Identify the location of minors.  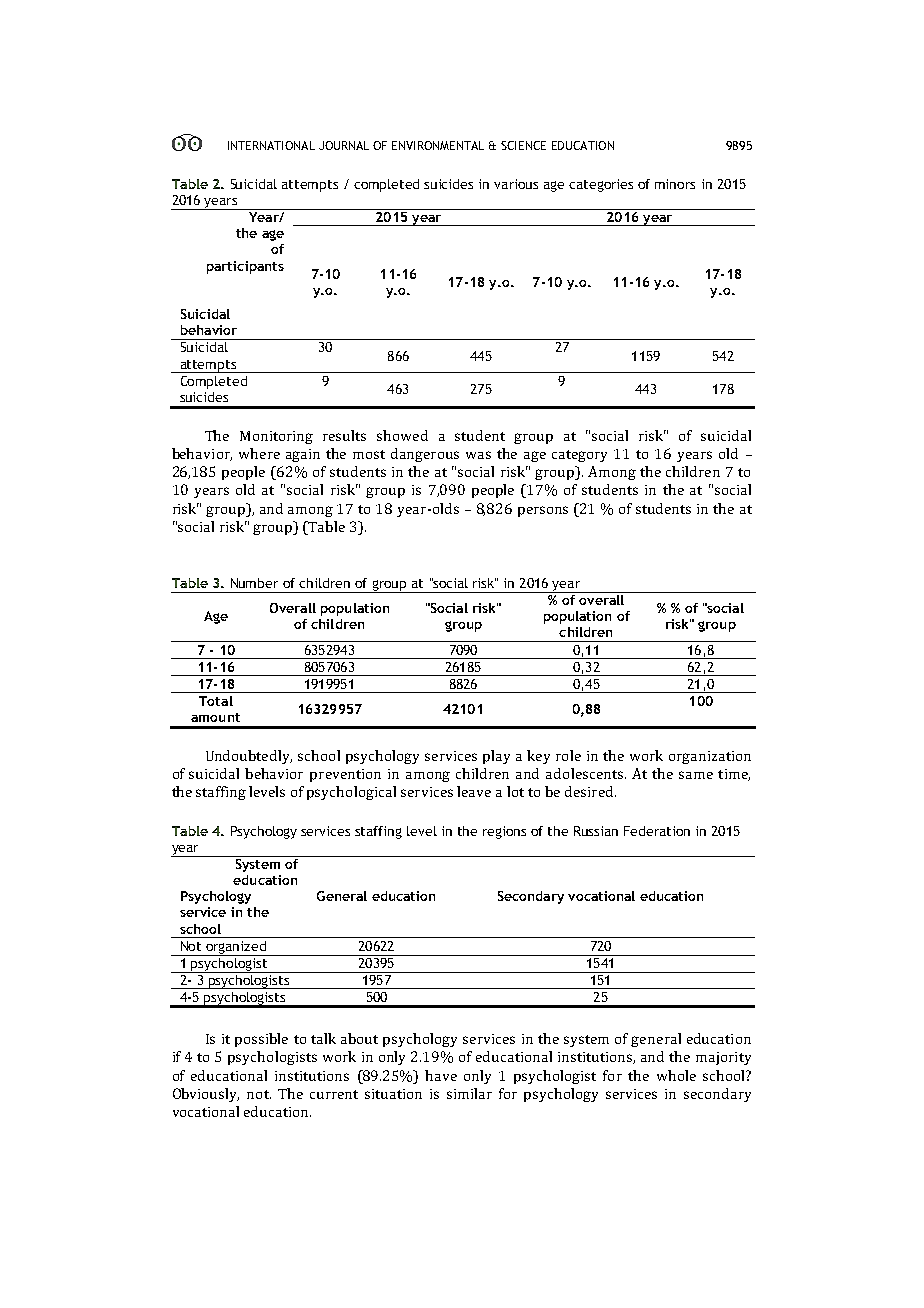
(675, 184).
